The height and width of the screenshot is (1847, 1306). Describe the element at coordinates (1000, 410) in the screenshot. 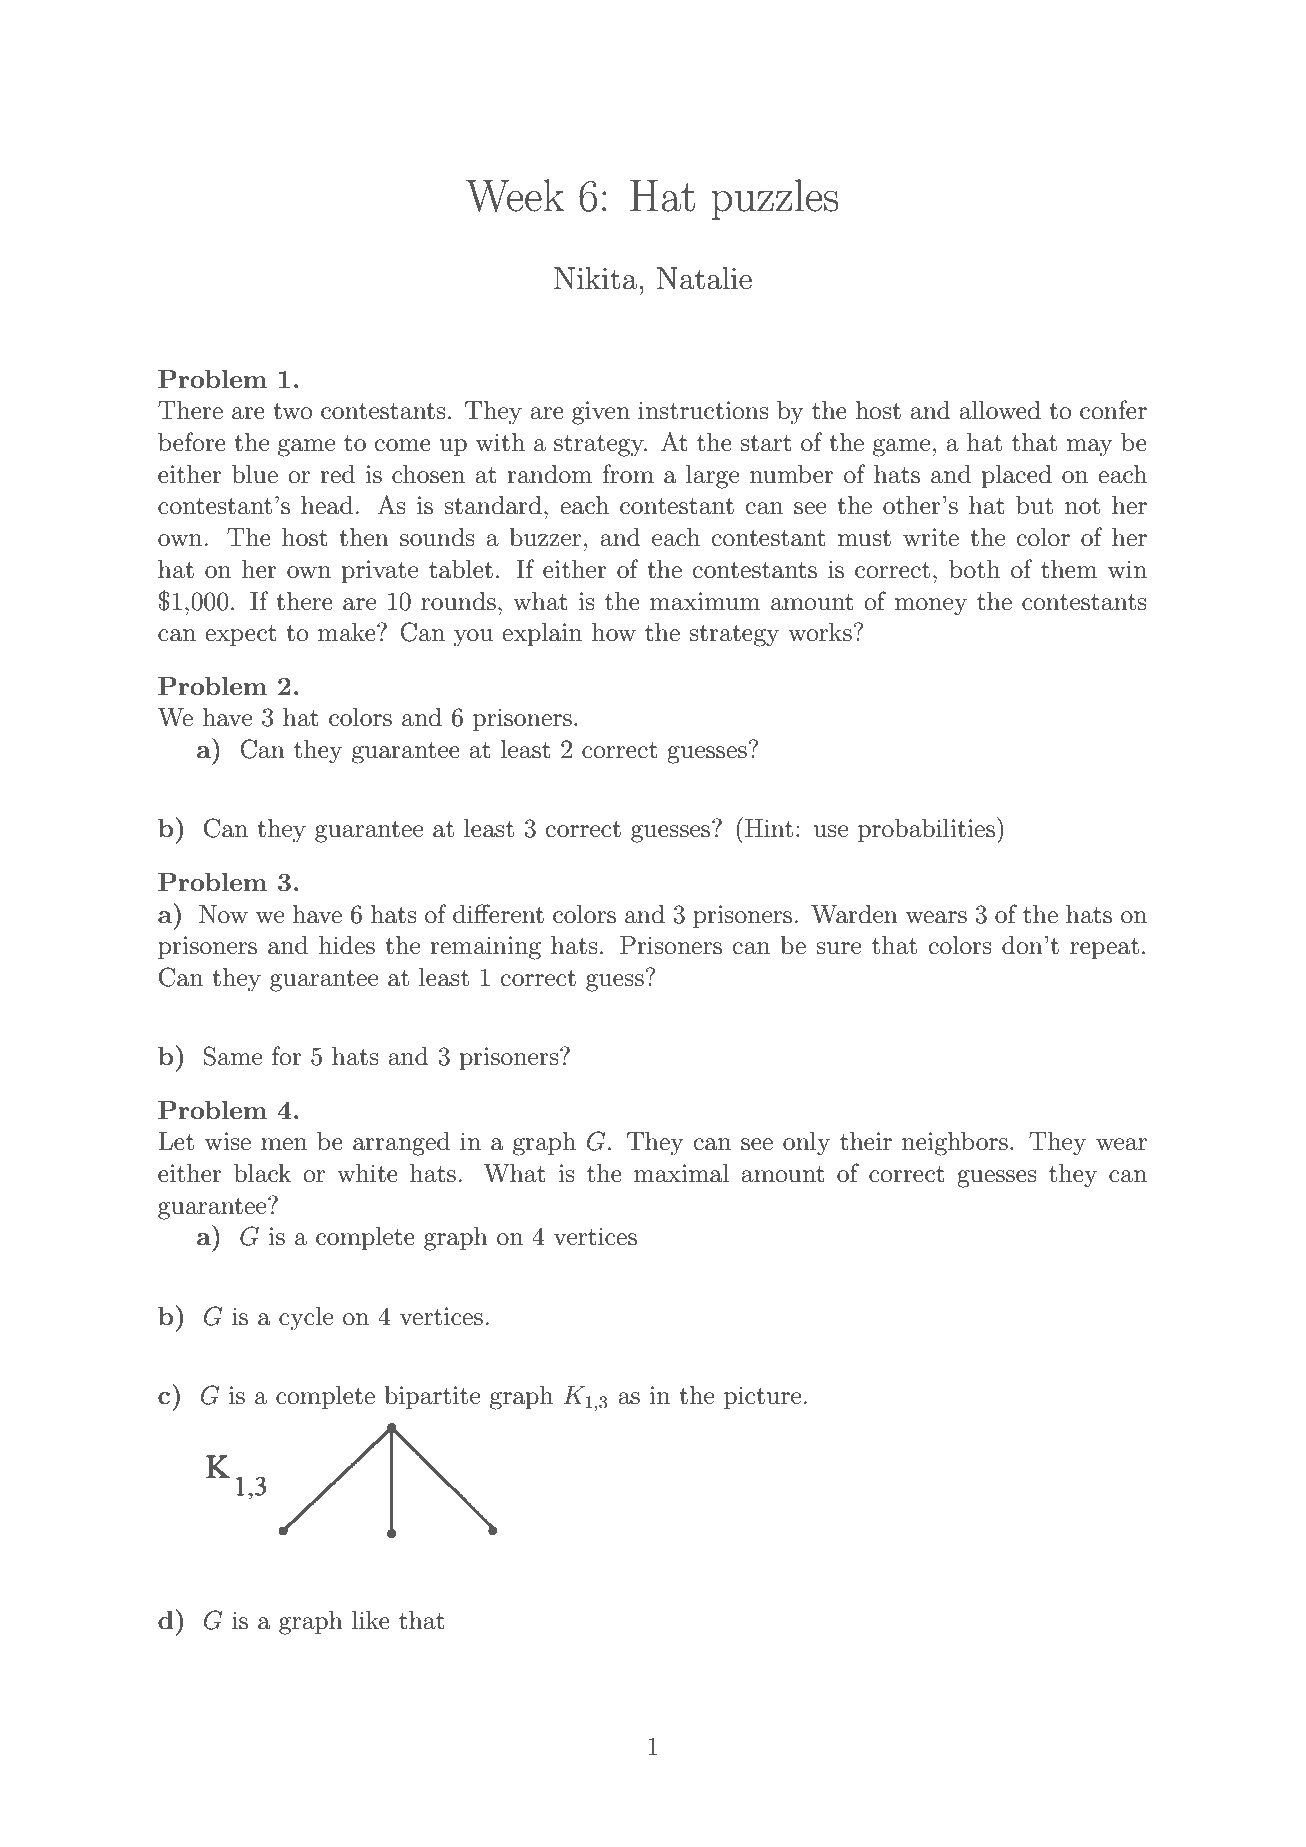

I see `allowed` at that location.
